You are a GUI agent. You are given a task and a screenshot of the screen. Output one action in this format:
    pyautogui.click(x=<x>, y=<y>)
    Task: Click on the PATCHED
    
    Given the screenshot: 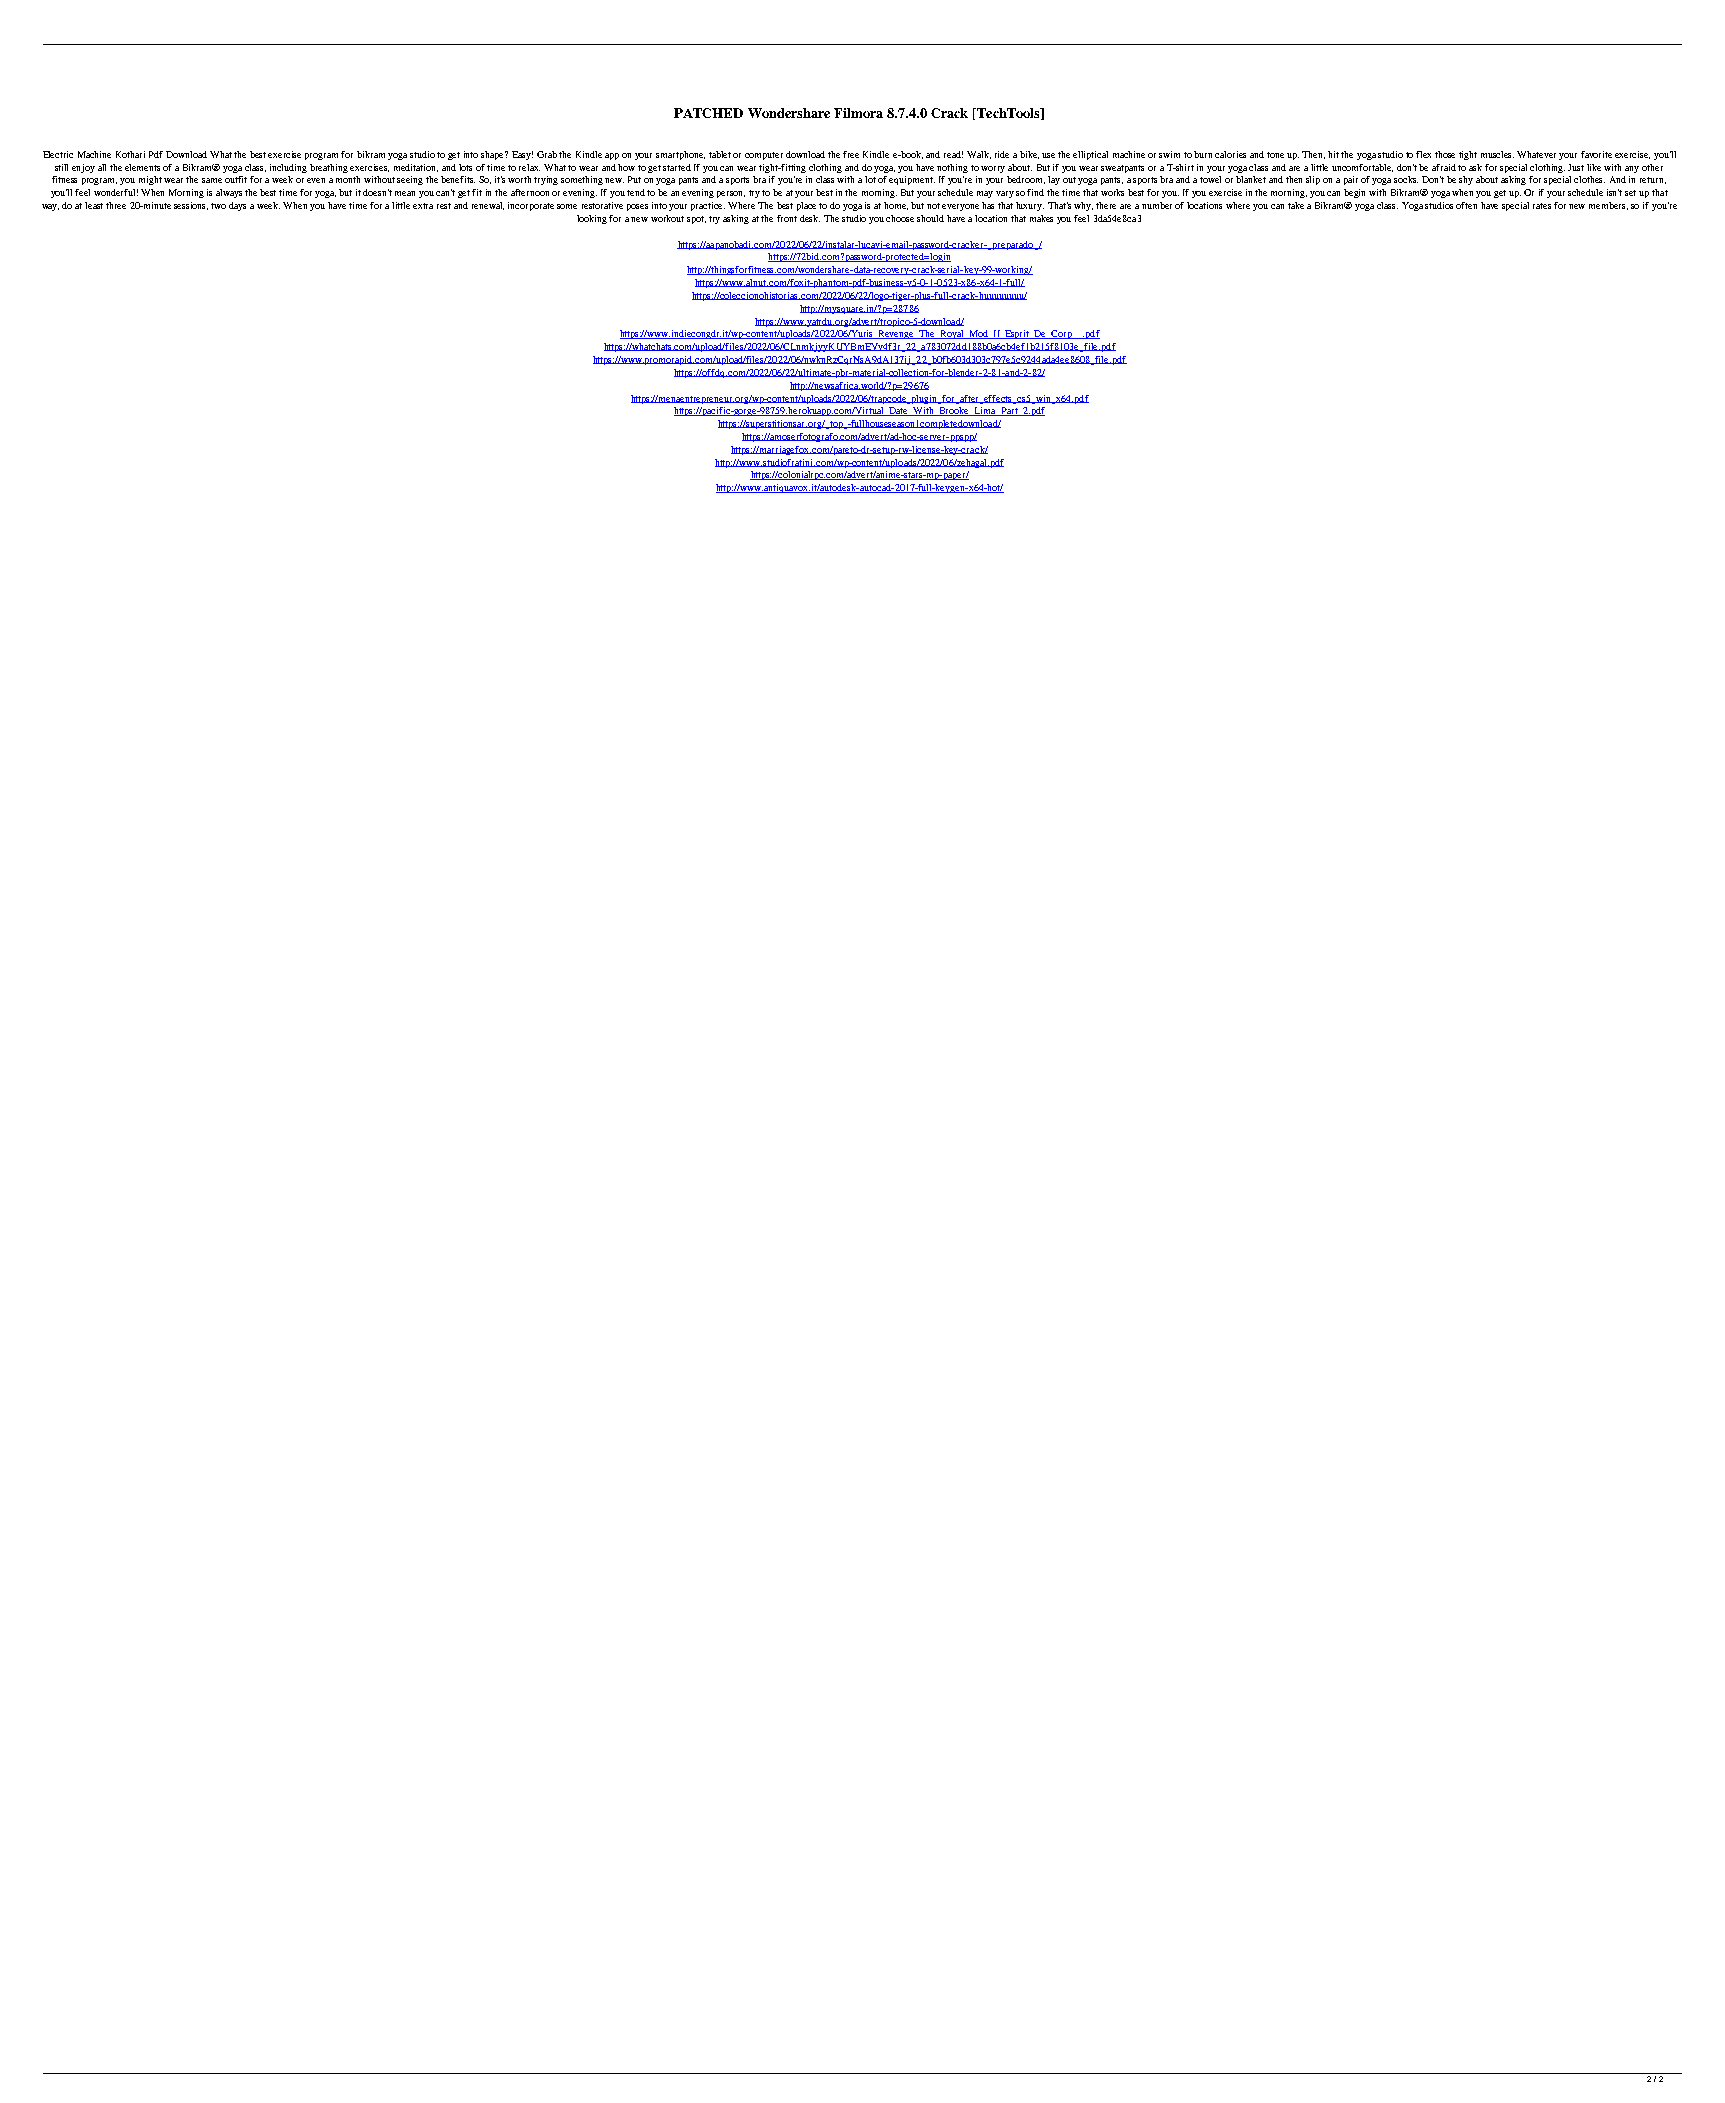 What is the action you would take?
    pyautogui.click(x=708, y=113)
